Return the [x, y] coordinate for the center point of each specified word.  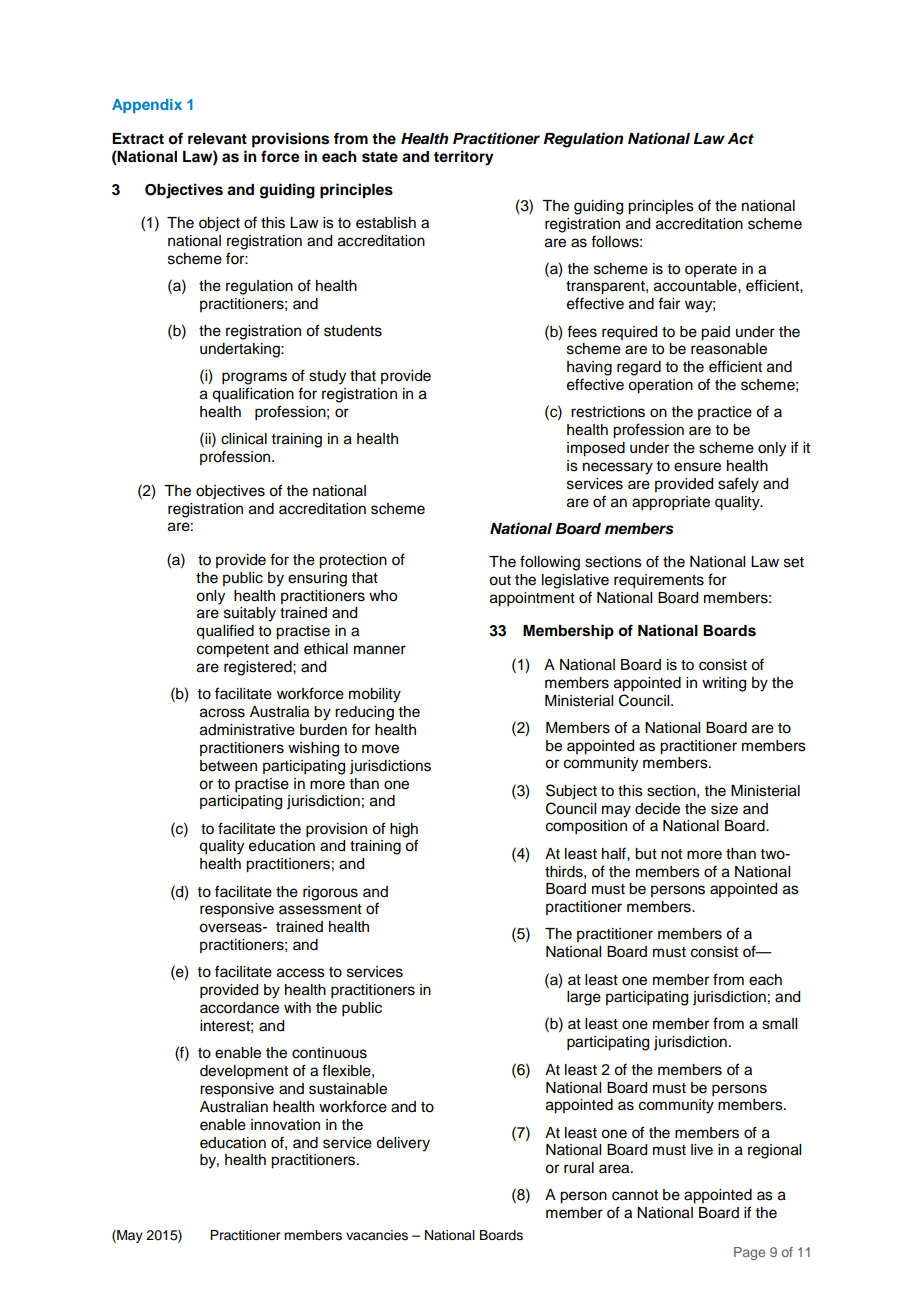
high [404, 830]
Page [749, 1253]
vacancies [377, 1235]
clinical [244, 439]
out [500, 580]
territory [464, 158]
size [724, 809]
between [228, 766]
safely [738, 485]
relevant [217, 139]
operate [711, 270]
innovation [285, 1125]
